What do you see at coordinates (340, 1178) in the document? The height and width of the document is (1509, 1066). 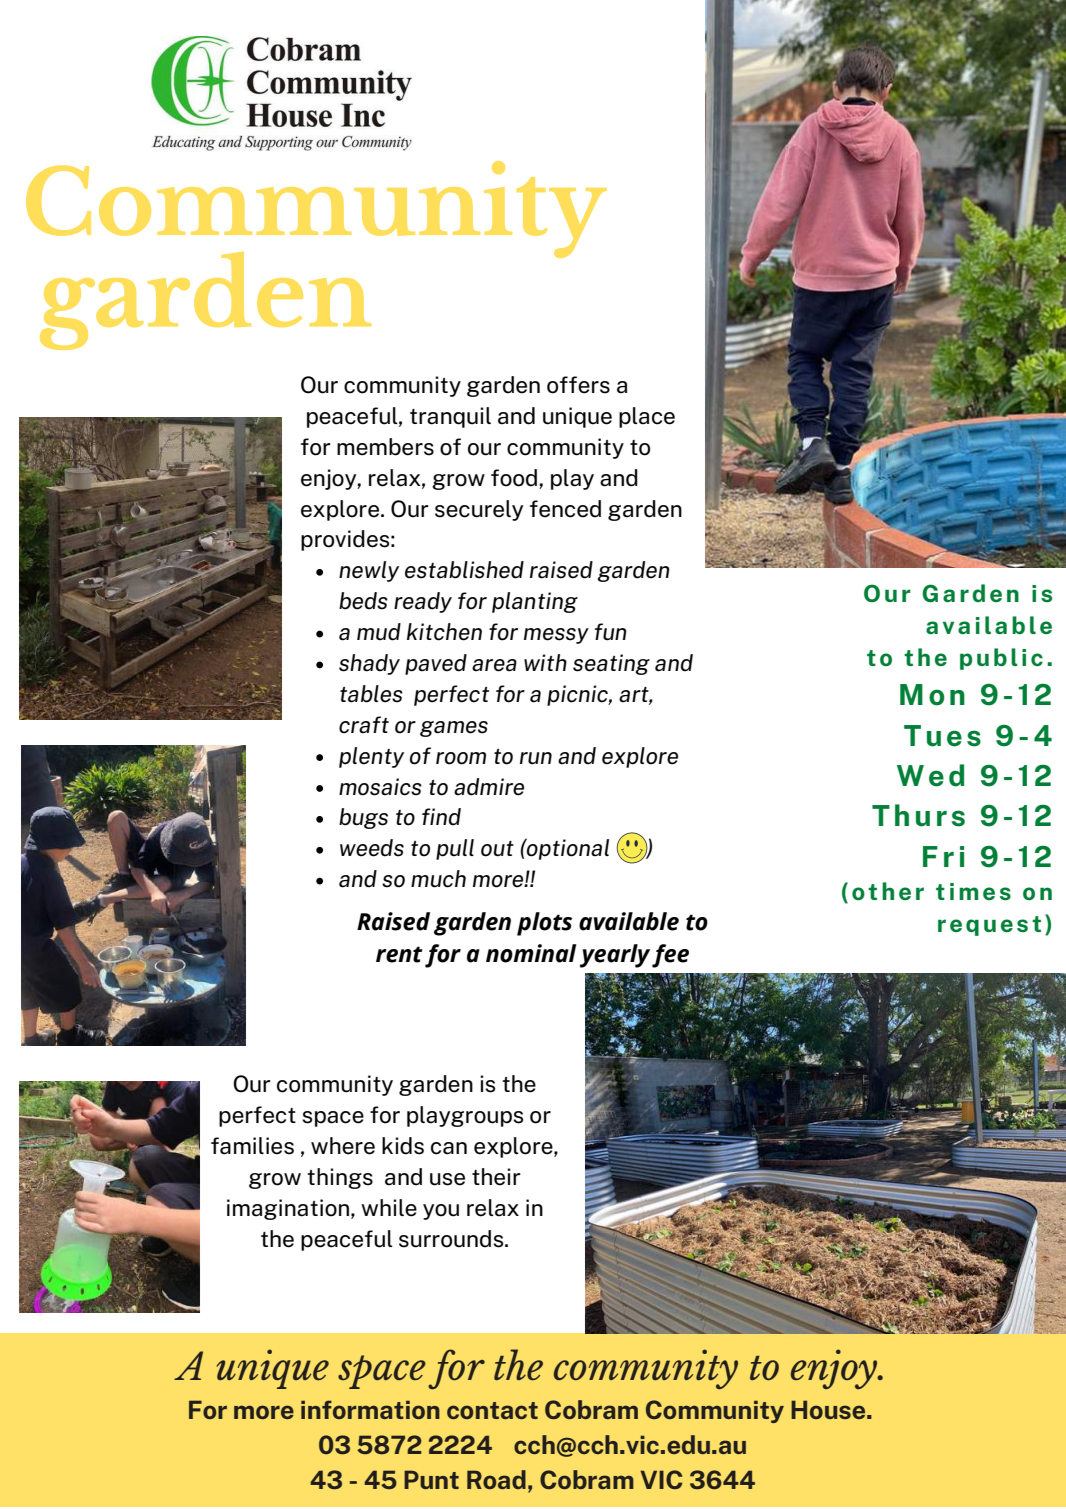 I see `things` at bounding box center [340, 1178].
